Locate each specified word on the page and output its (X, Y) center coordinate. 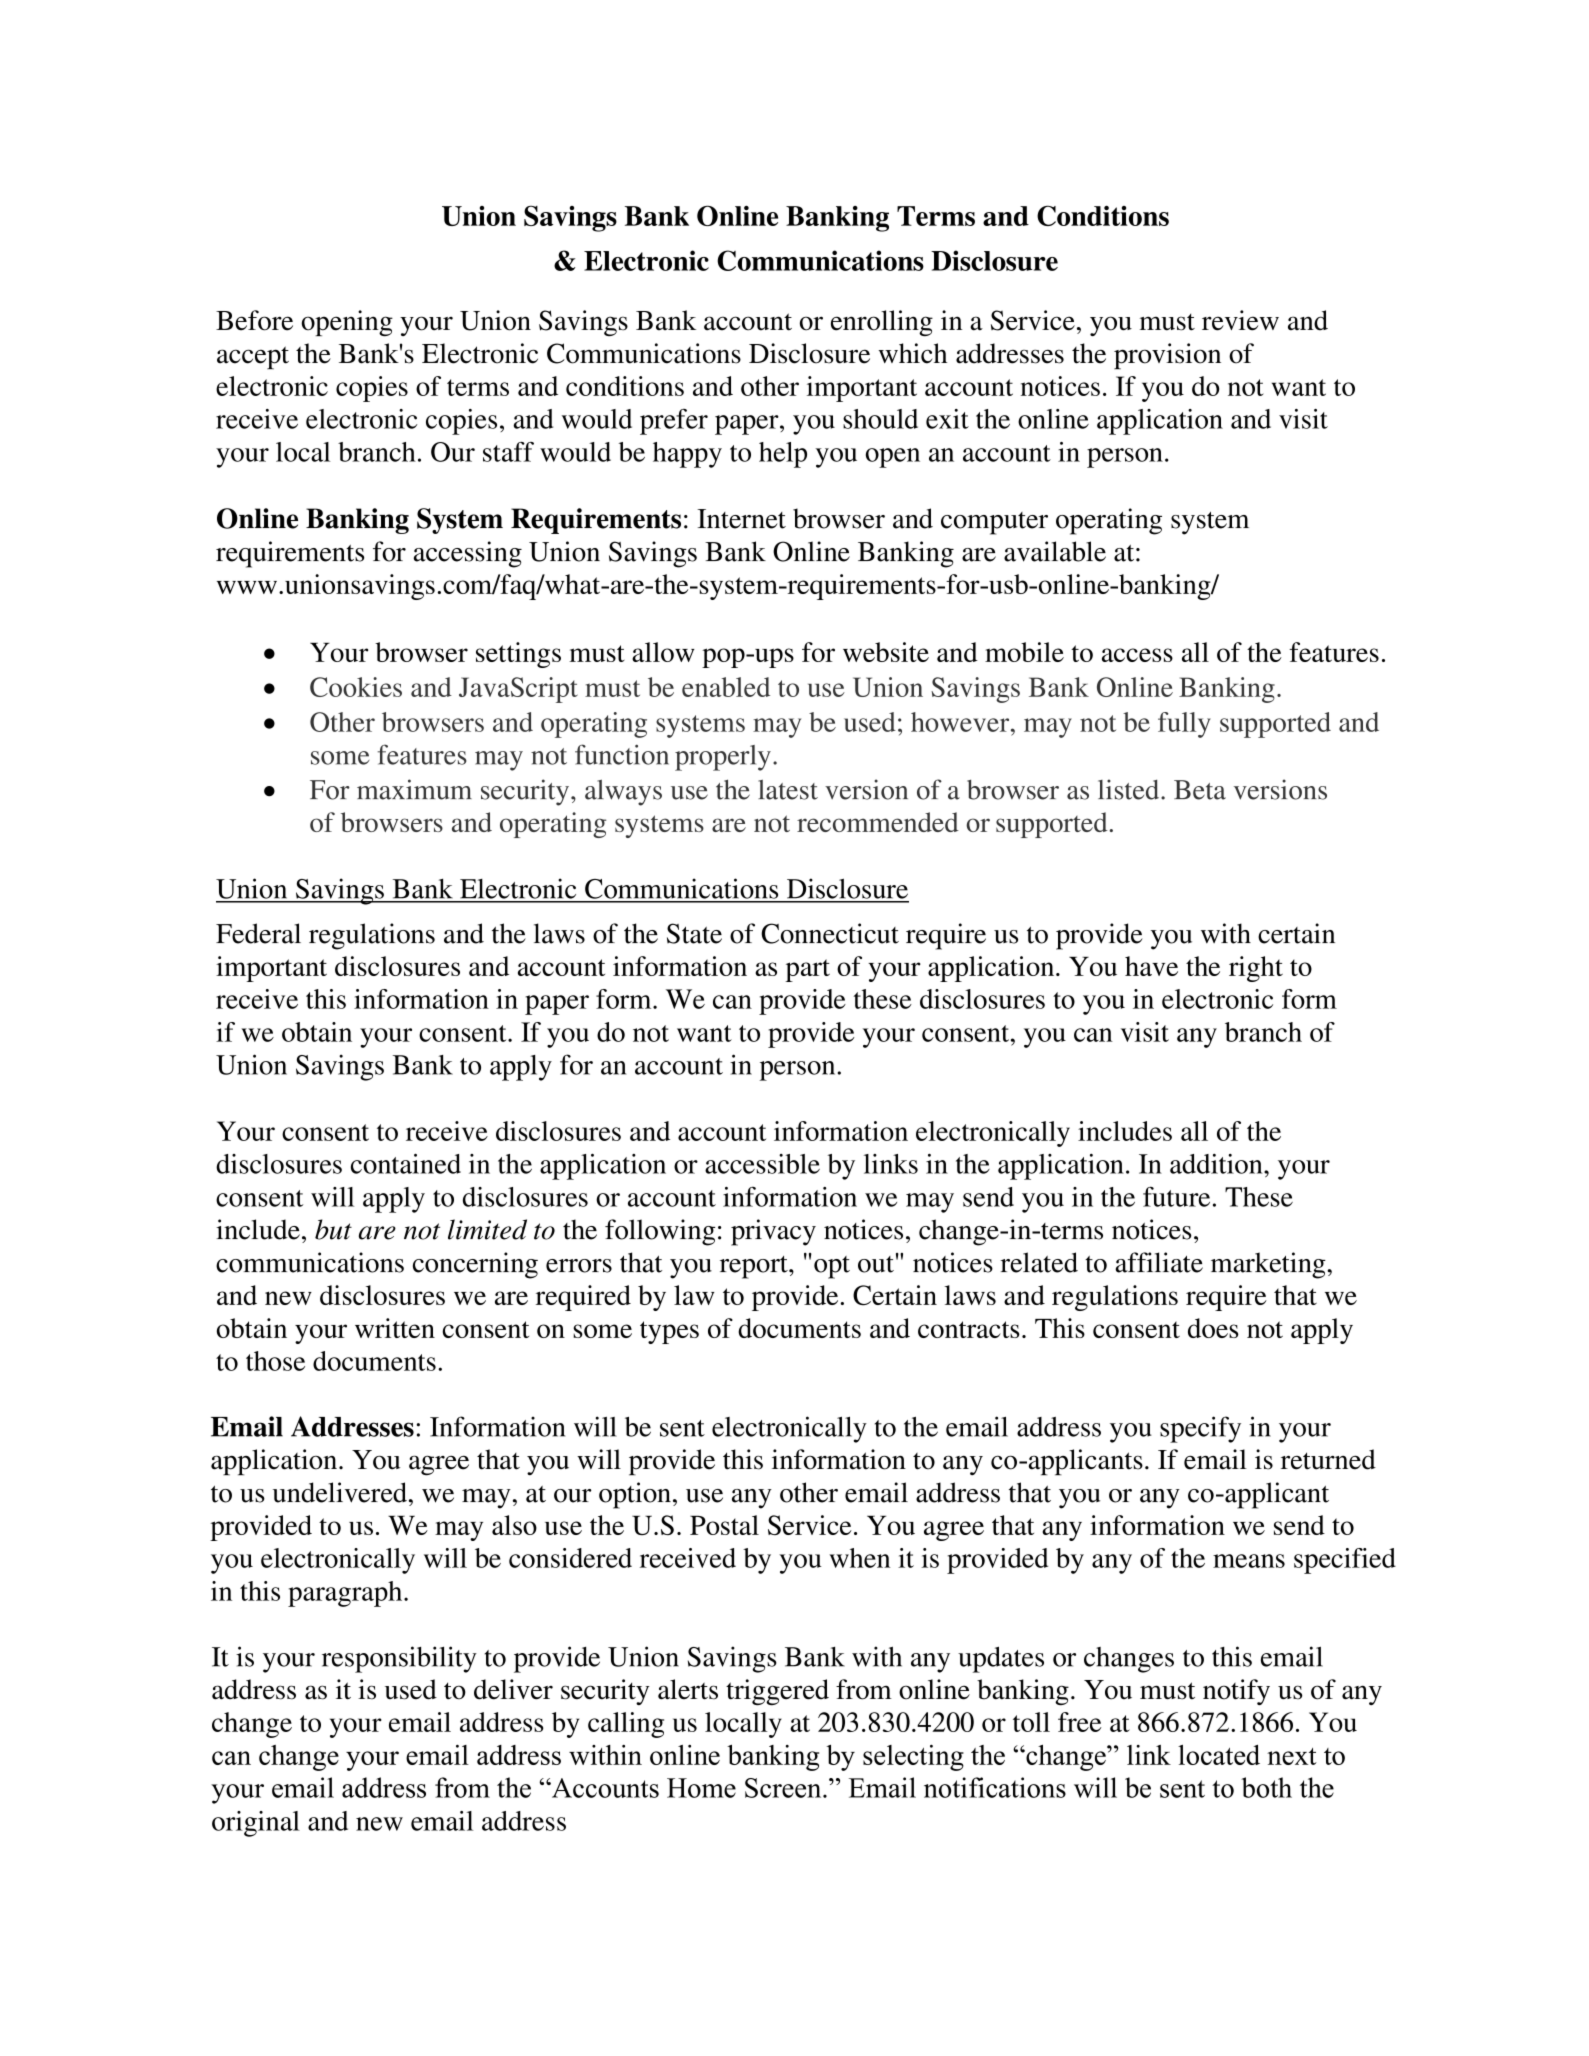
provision (1167, 356)
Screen (784, 1788)
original (256, 1824)
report (755, 1267)
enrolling (882, 323)
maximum (414, 789)
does (1213, 1328)
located (1219, 1755)
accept (253, 357)
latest (788, 789)
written (395, 1328)
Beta (1200, 790)
